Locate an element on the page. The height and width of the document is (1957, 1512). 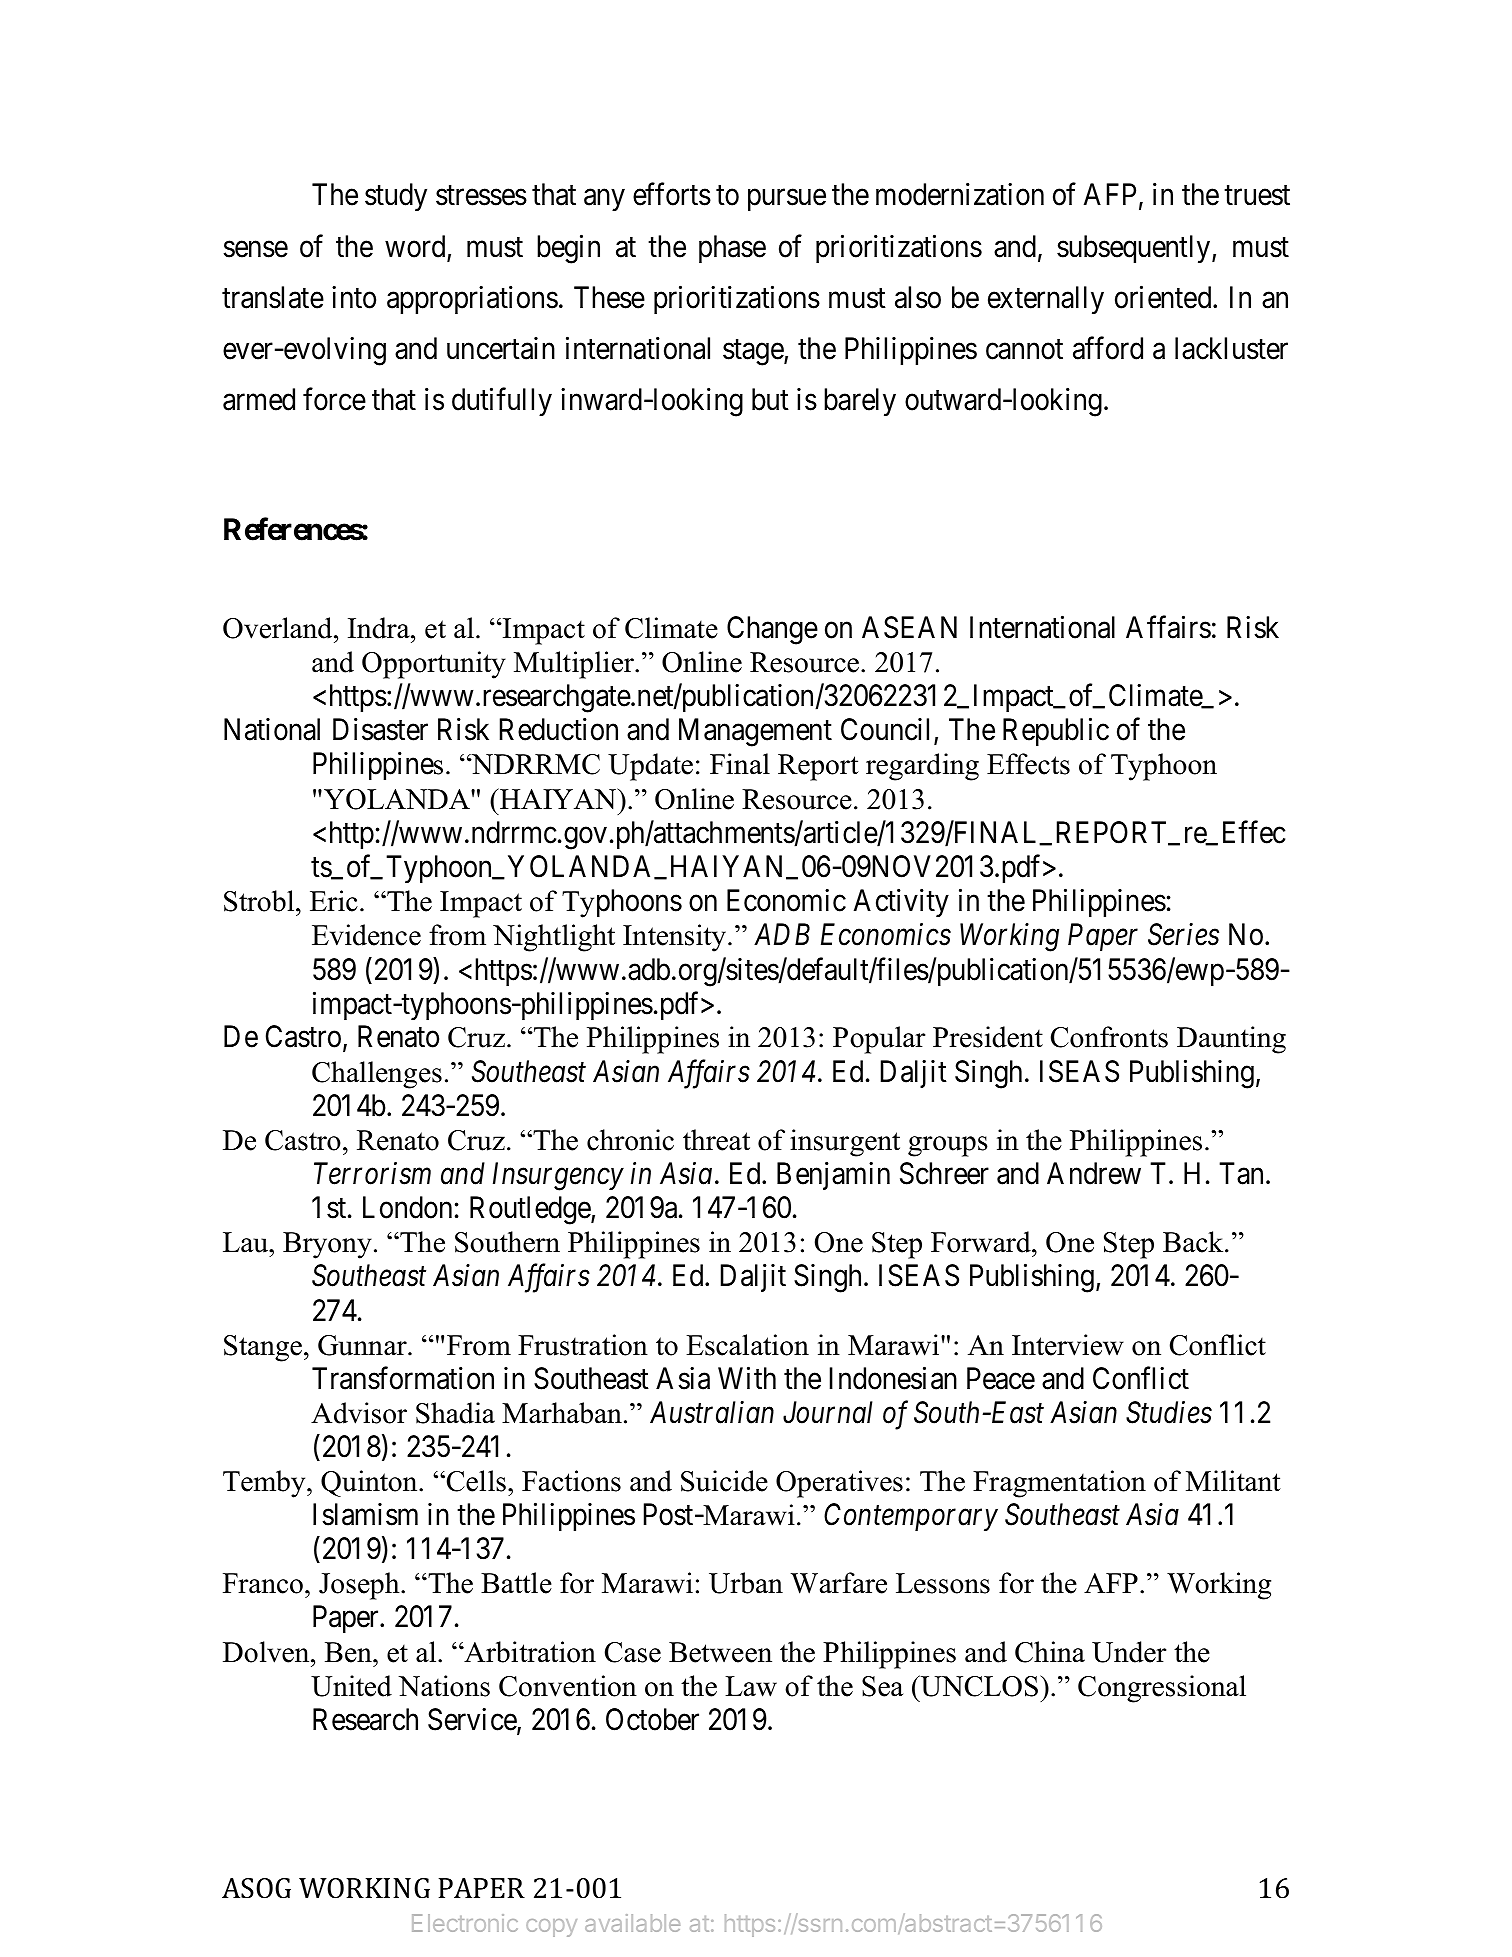
phase is located at coordinates (732, 249).
